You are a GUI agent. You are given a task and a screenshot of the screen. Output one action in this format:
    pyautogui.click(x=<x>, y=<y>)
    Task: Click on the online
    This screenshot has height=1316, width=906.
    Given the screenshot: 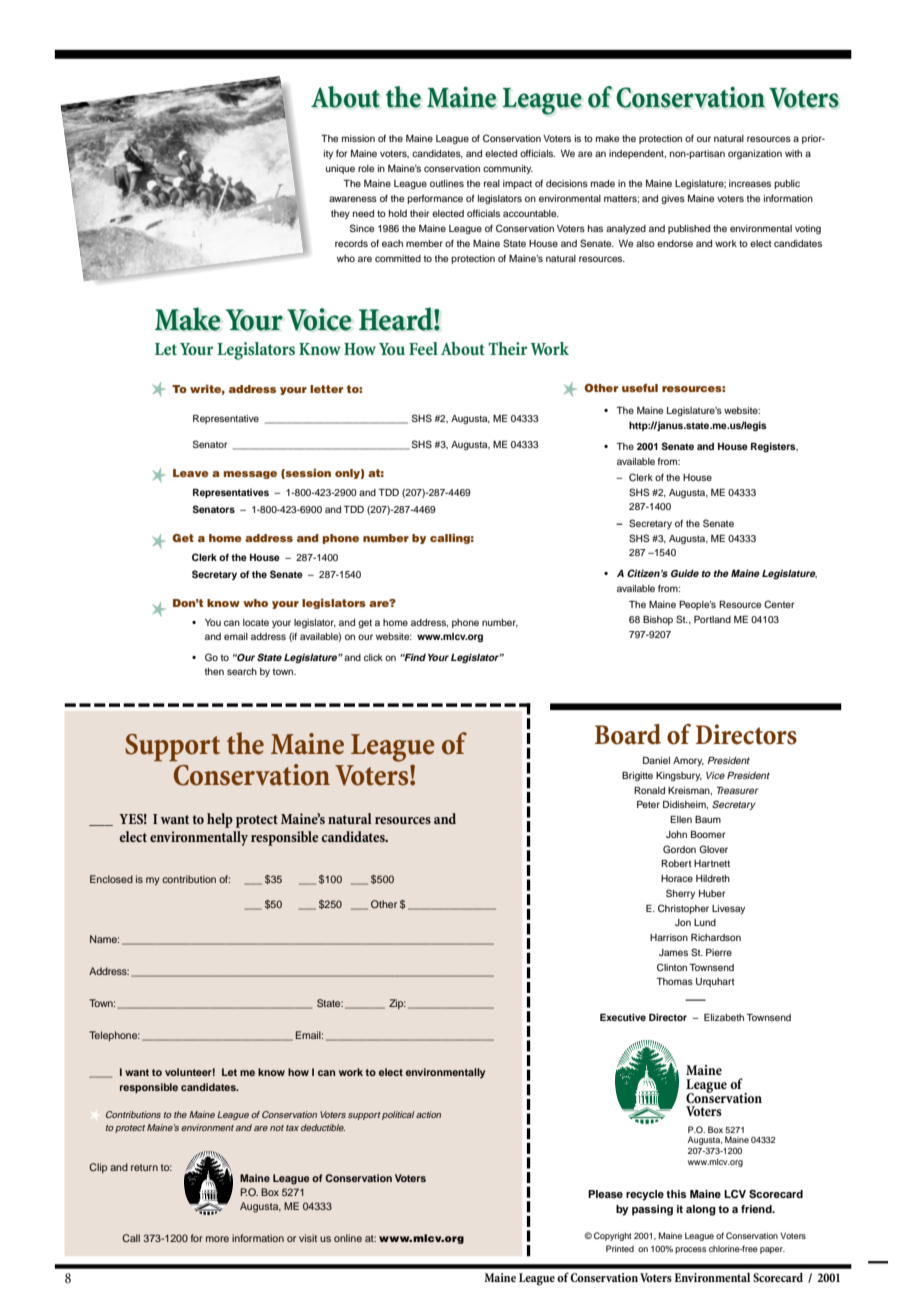 What is the action you would take?
    pyautogui.click(x=348, y=1238)
